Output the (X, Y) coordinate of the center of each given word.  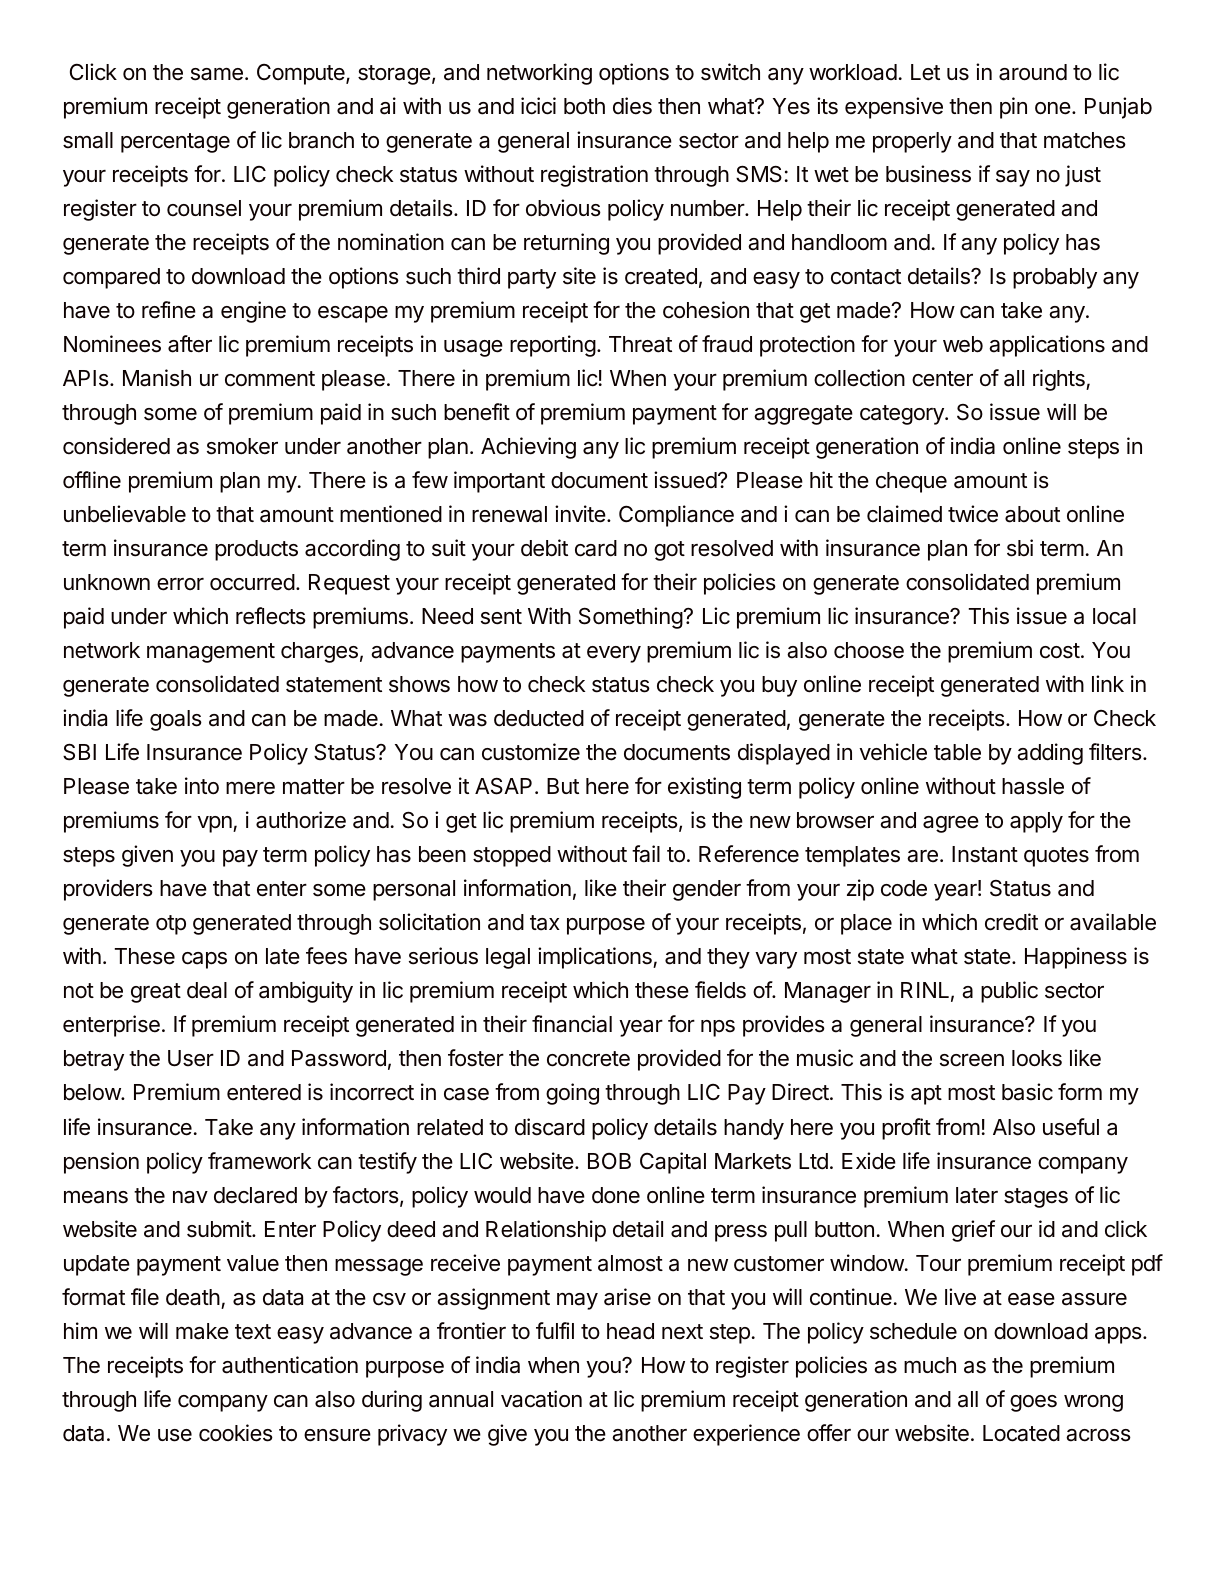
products (256, 550)
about (1032, 514)
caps (204, 960)
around (1033, 72)
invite (580, 514)
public (1009, 992)
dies (632, 106)
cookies (236, 1433)
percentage (175, 143)
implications (596, 958)
